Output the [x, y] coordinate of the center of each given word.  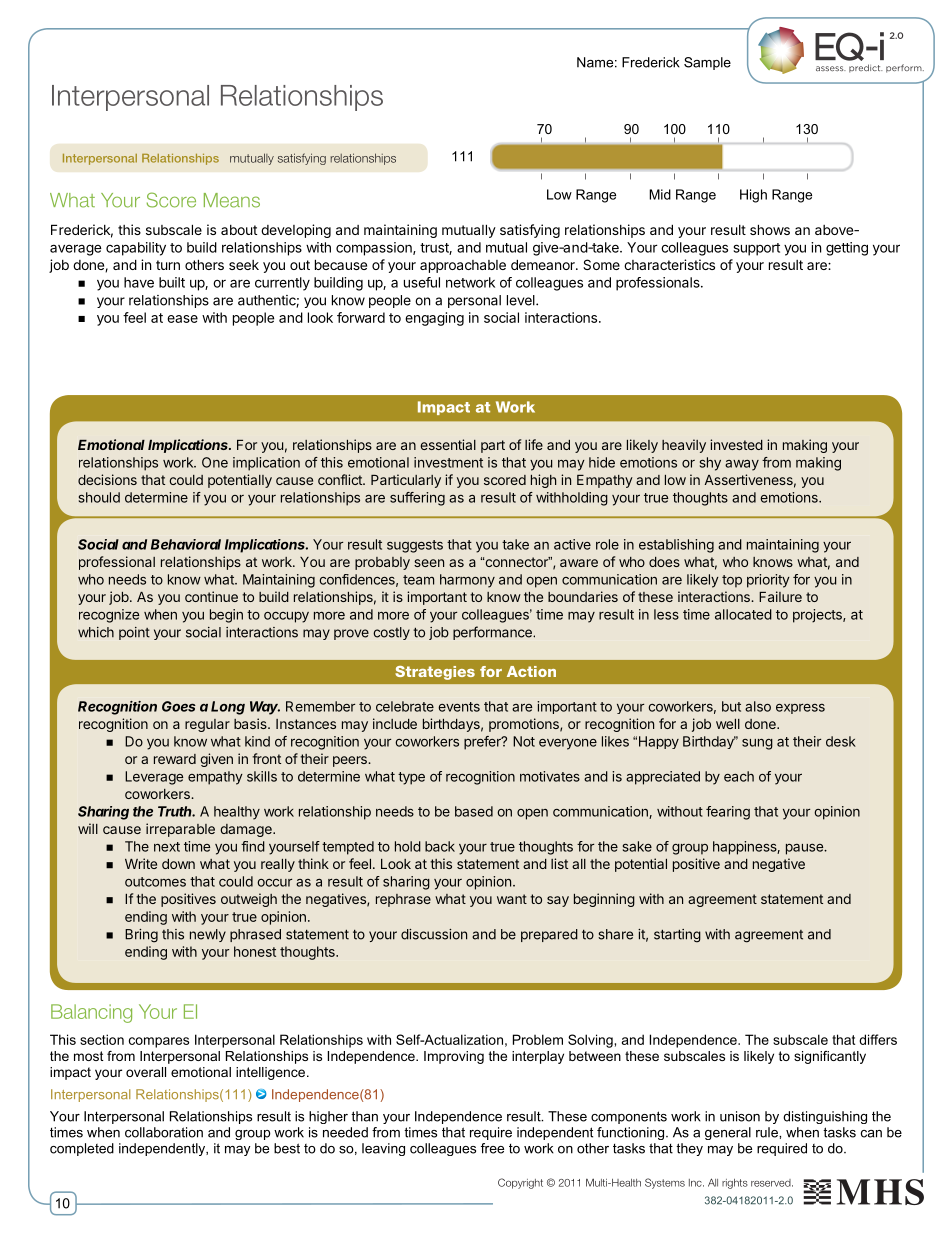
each [739, 776]
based [474, 811]
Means [232, 200]
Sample [707, 63]
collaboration [164, 1132]
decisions [107, 479]
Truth [176, 811]
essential [448, 444]
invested [736, 444]
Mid [660, 194]
